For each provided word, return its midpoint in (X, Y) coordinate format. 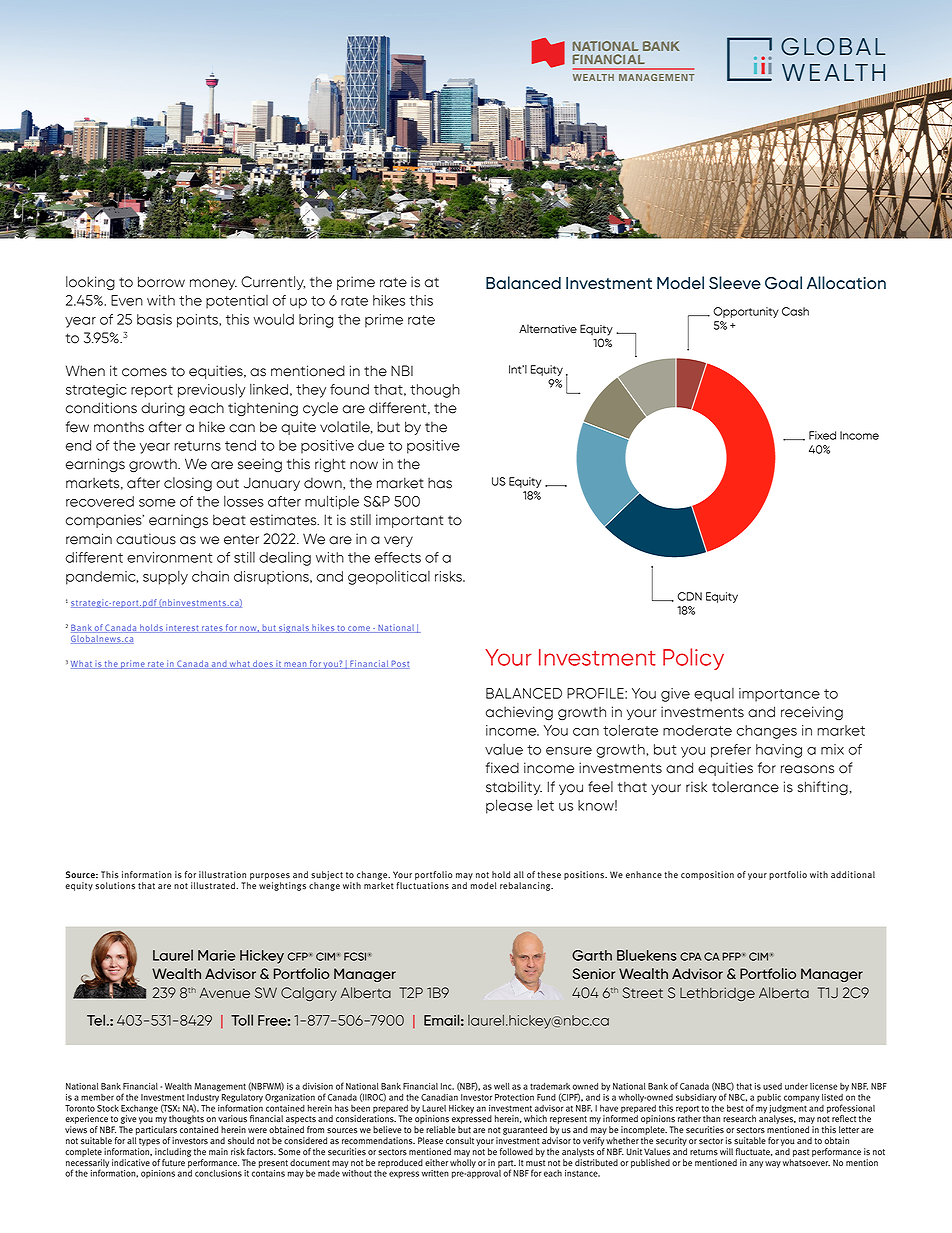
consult (460, 1141)
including (173, 1152)
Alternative (548, 329)
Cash (795, 311)
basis (154, 319)
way (773, 1164)
